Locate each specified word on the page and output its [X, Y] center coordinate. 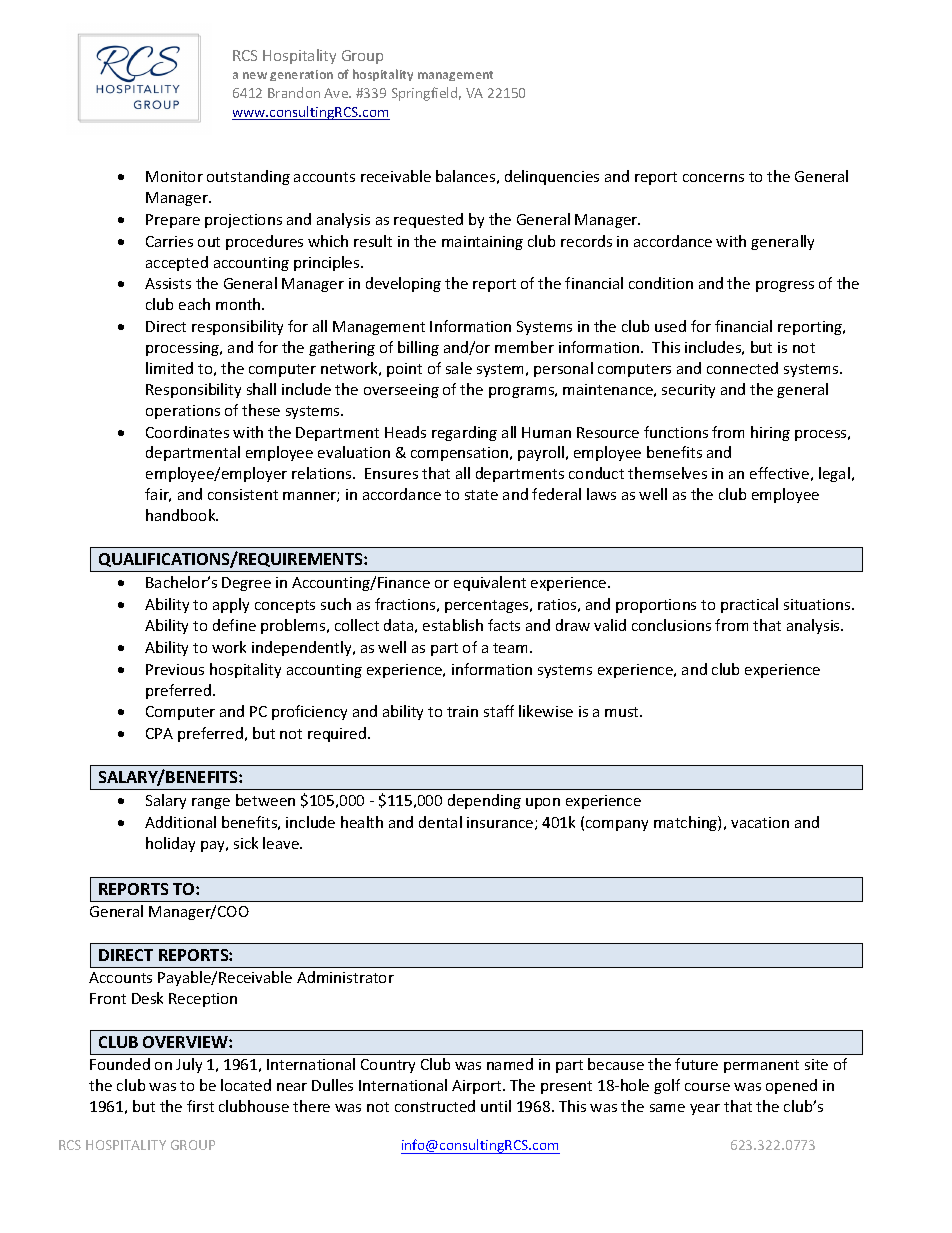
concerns [713, 178]
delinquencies [552, 177]
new [255, 75]
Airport [478, 1087]
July [189, 1065]
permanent [761, 1066]
